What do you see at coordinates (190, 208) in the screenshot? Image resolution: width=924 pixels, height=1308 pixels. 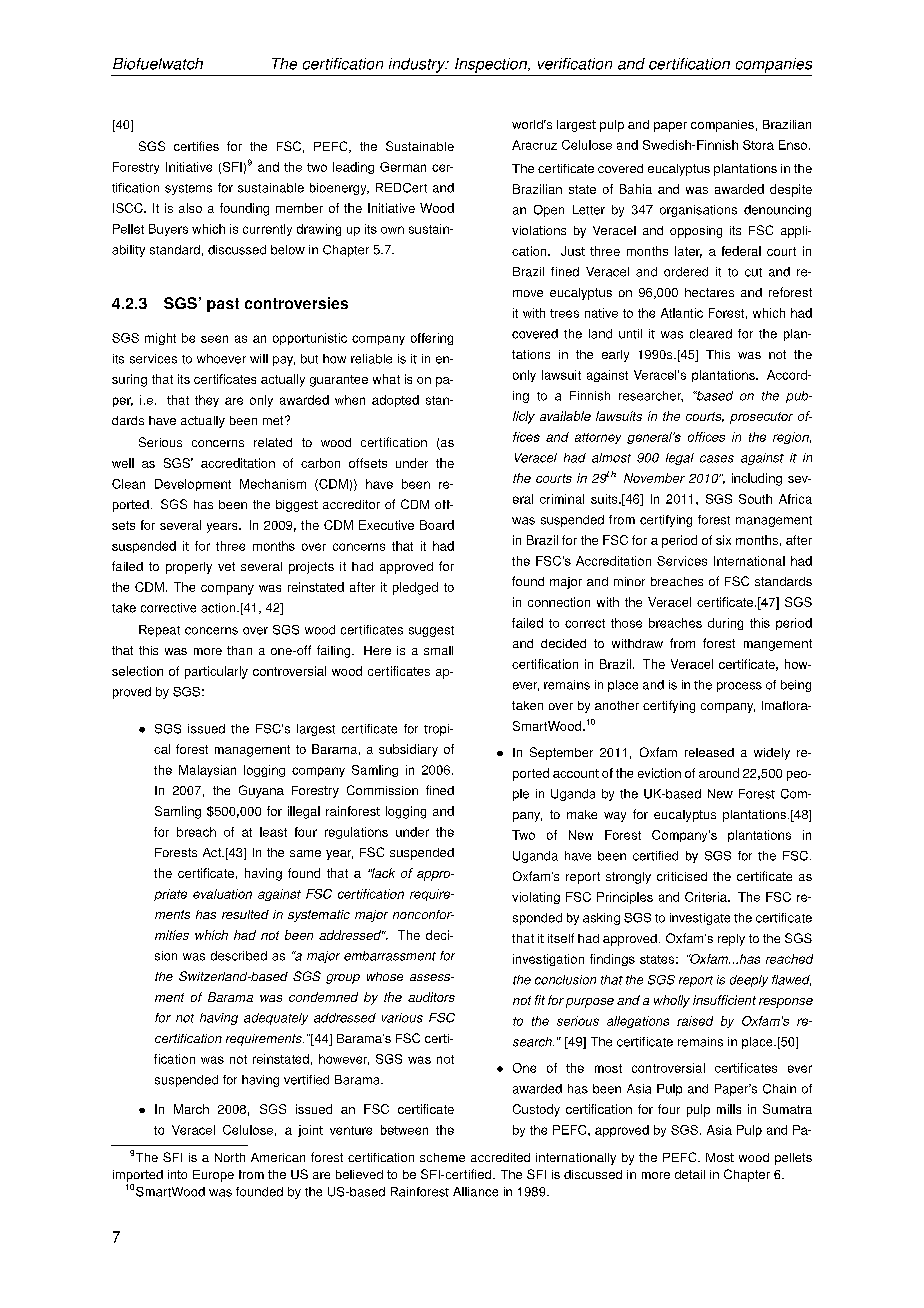 I see `also` at bounding box center [190, 208].
